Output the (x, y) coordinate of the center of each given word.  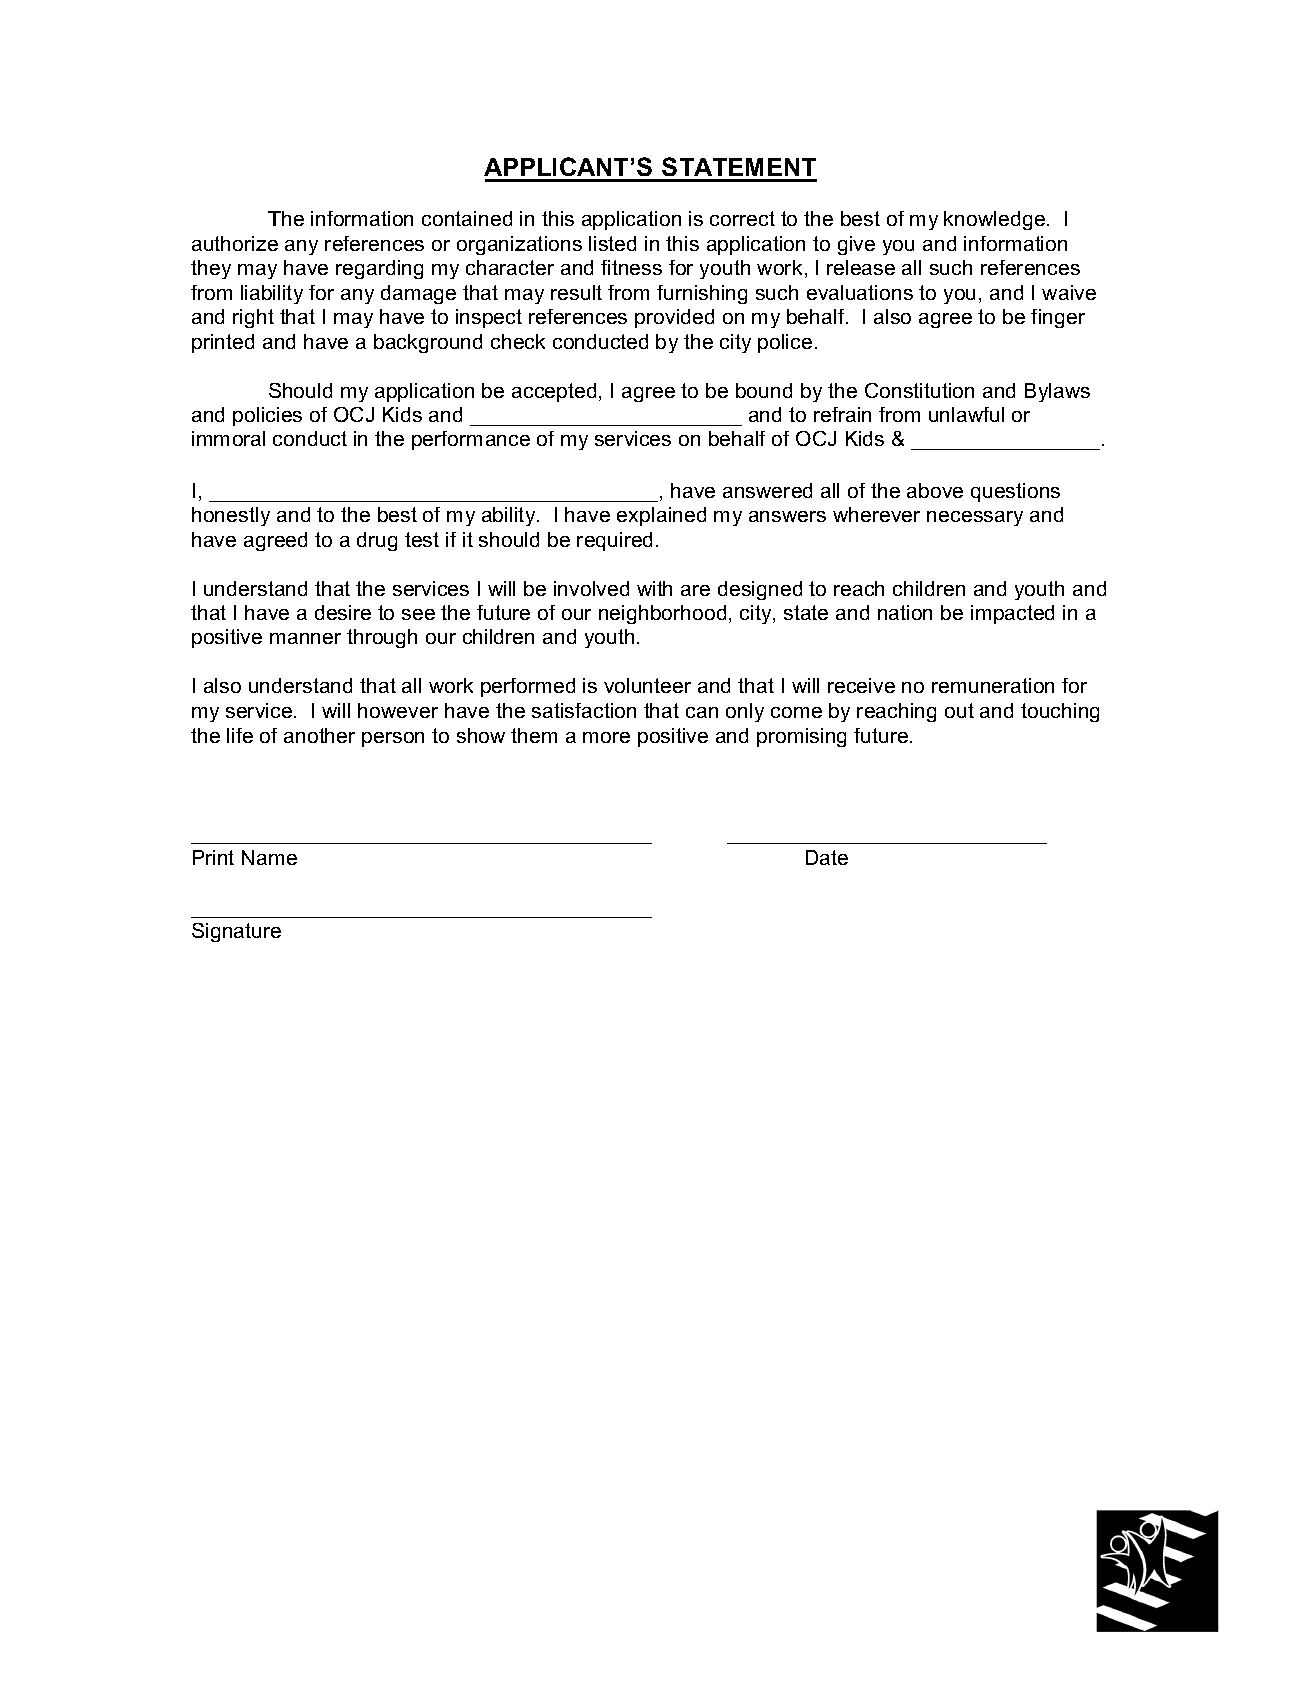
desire (343, 612)
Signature (236, 932)
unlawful (966, 414)
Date (827, 857)
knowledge (994, 220)
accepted (554, 392)
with (654, 588)
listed (612, 243)
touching (1060, 712)
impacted (1012, 614)
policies (267, 416)
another (319, 735)
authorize (235, 243)
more (606, 737)
